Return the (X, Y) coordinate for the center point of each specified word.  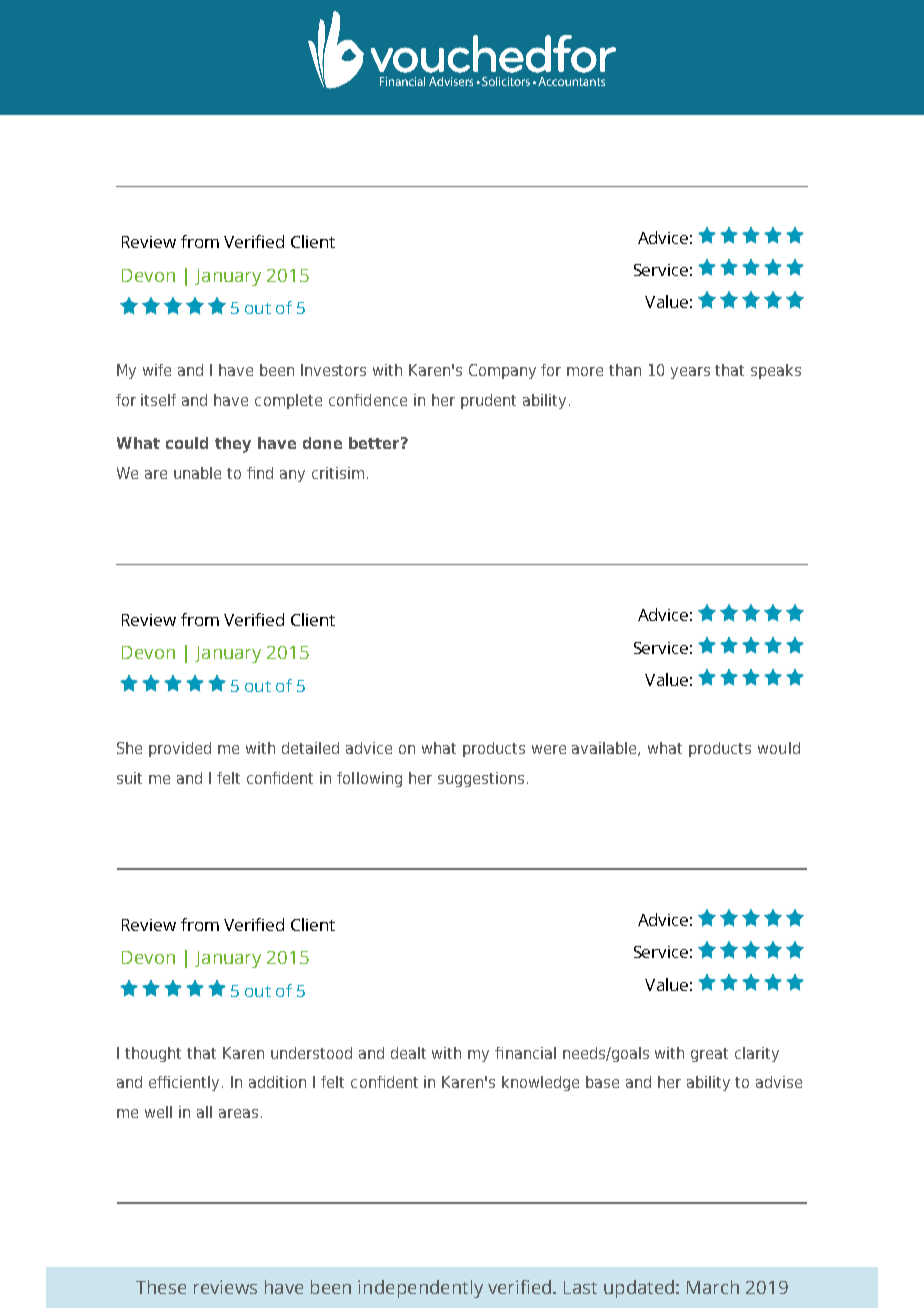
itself (158, 400)
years (690, 373)
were (549, 749)
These (161, 1287)
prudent (488, 401)
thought (153, 1054)
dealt (408, 1053)
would (779, 748)
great (709, 1055)
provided (180, 749)
